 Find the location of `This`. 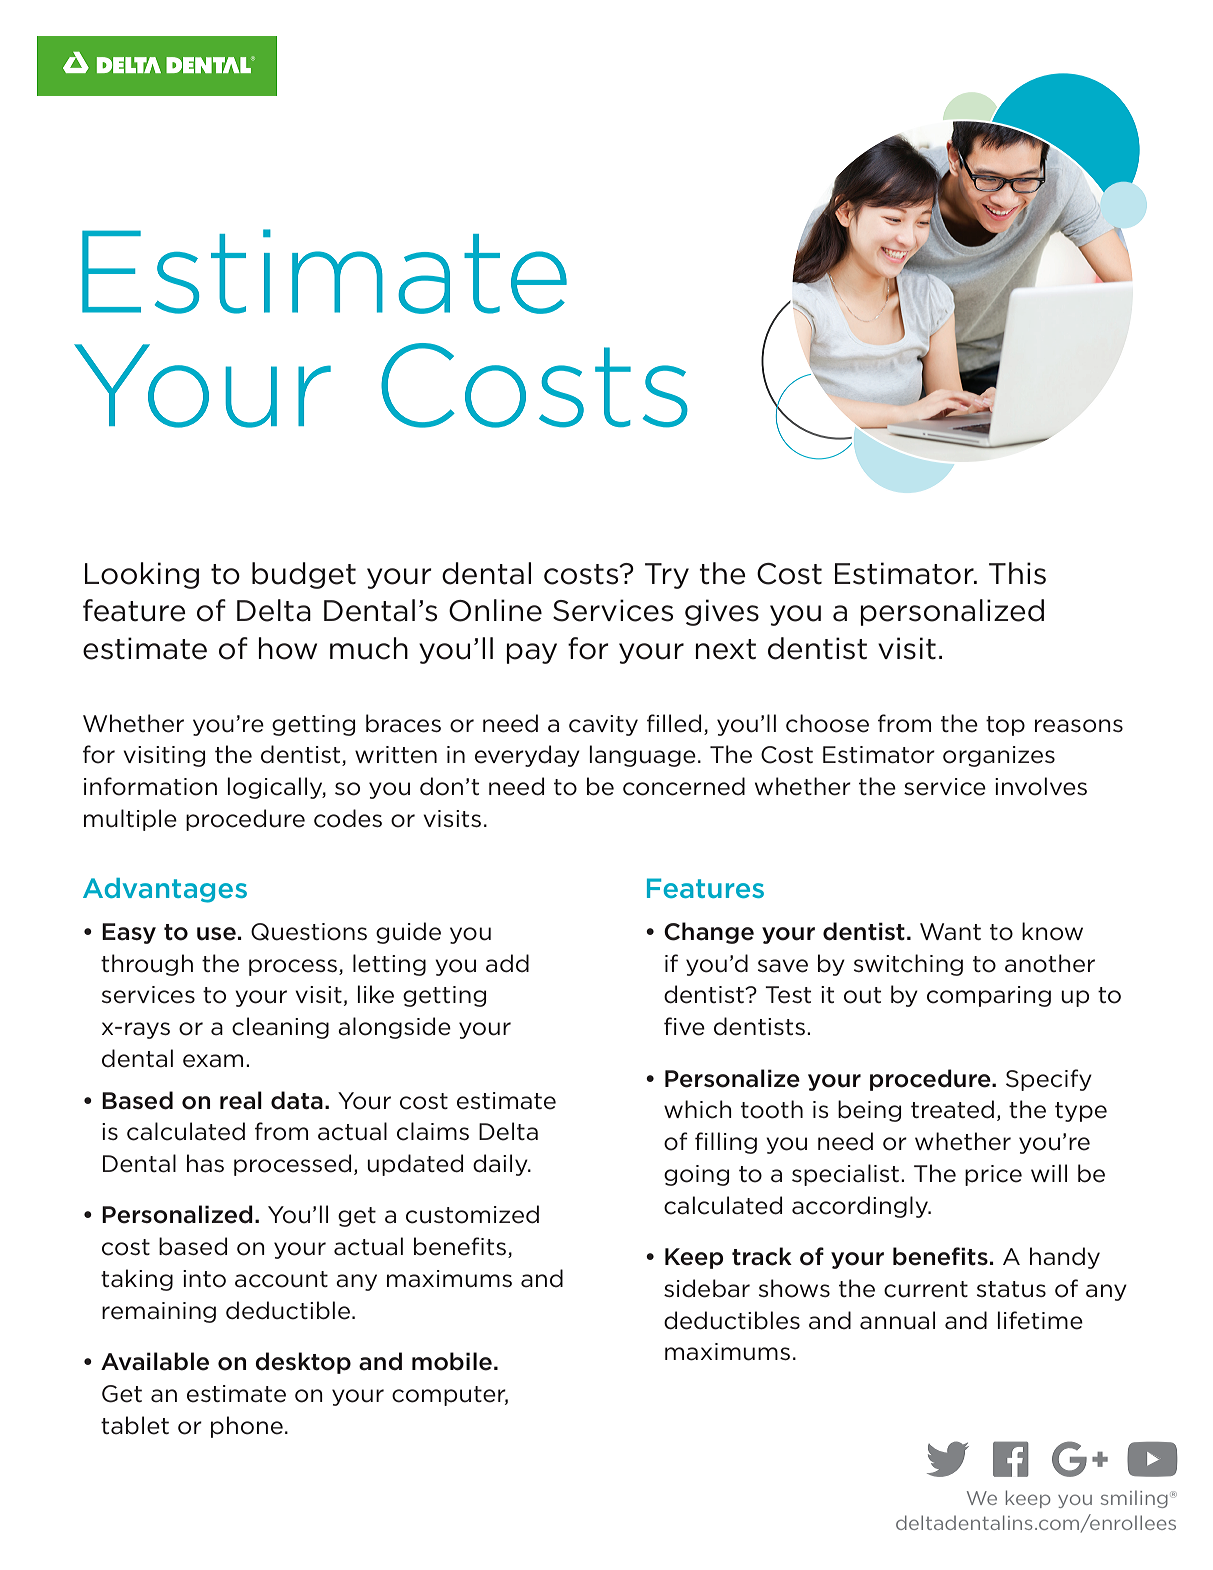

This is located at coordinates (1017, 573).
